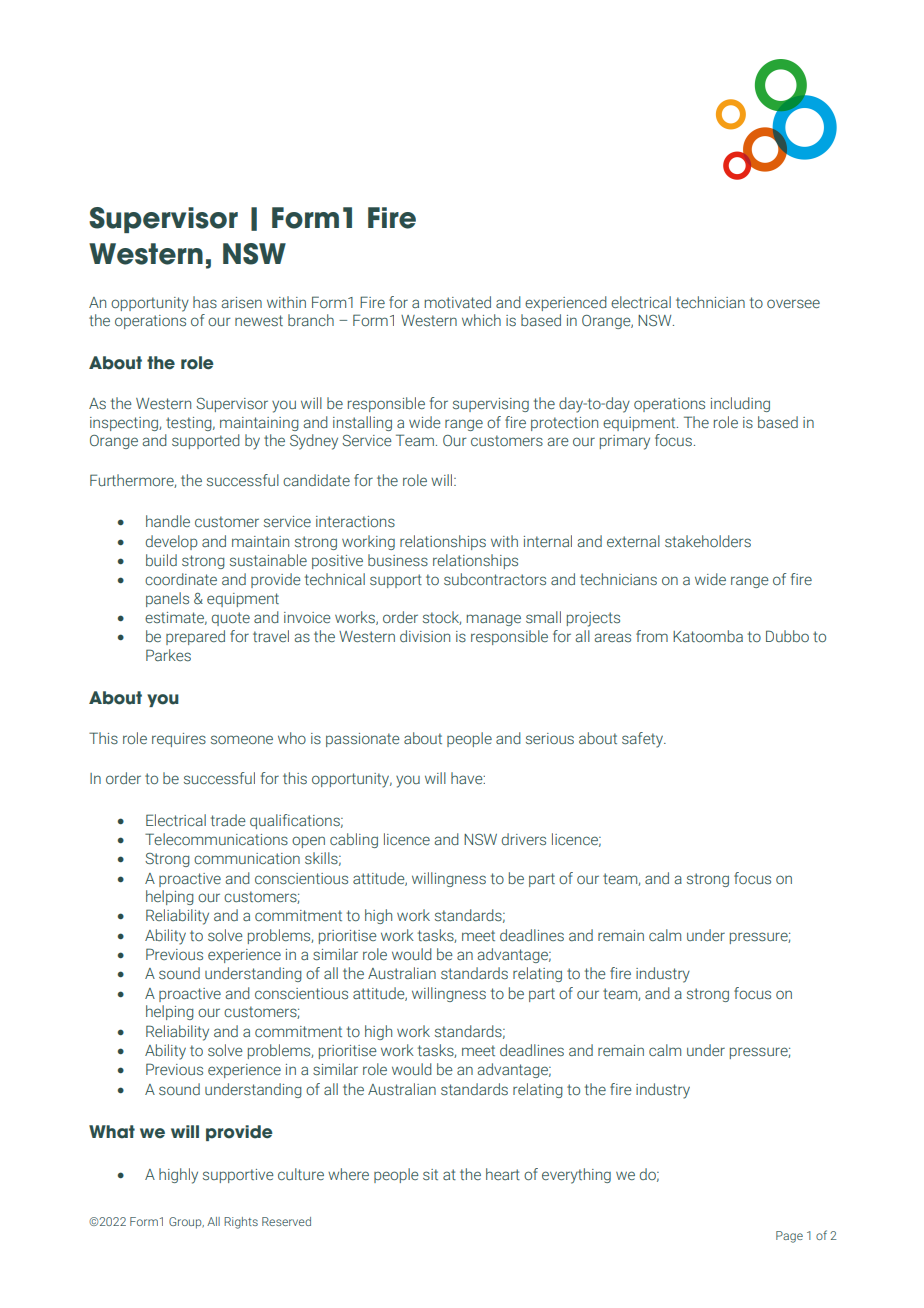  I want to click on which, so click(481, 320).
